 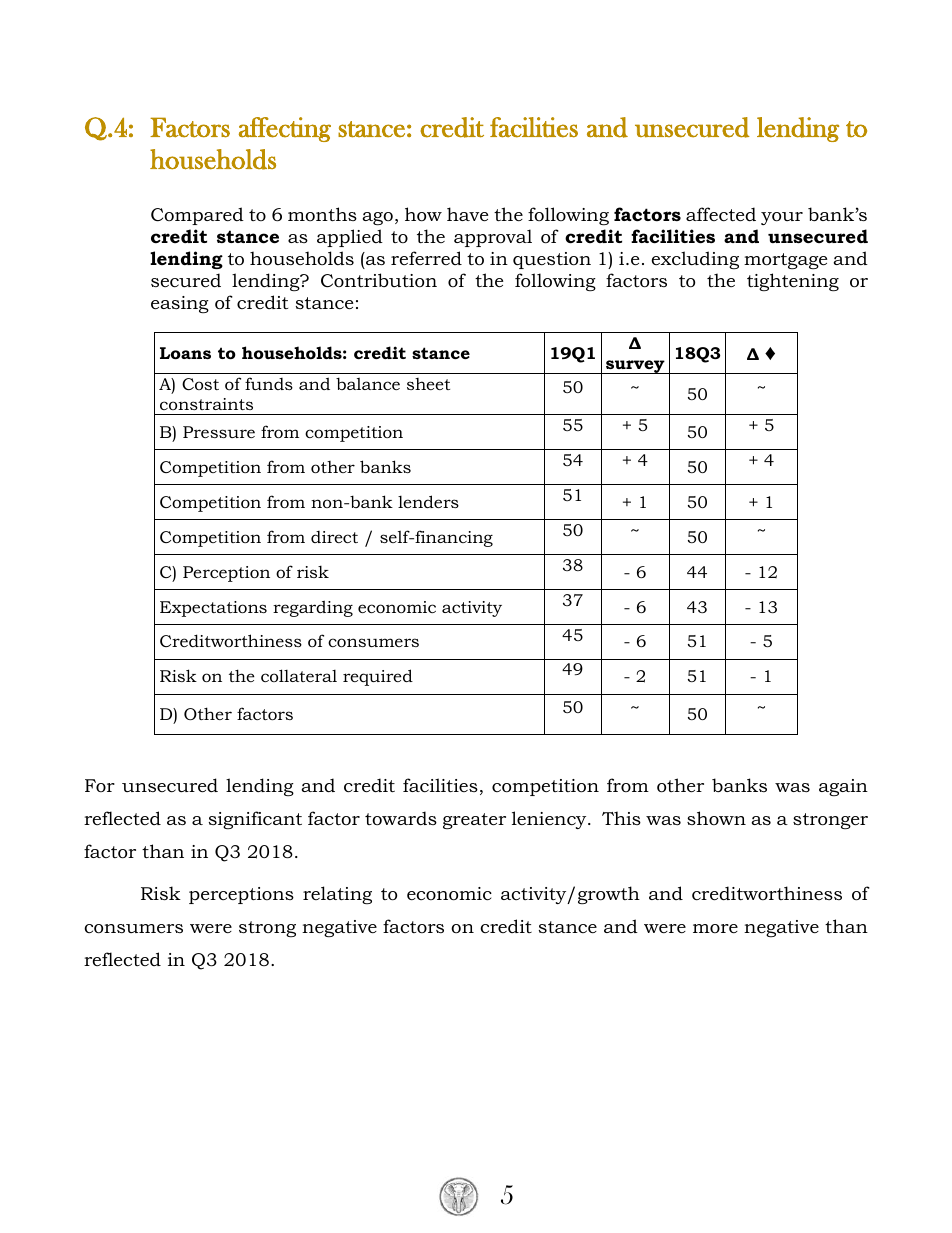 I want to click on Expectations, so click(x=213, y=609).
